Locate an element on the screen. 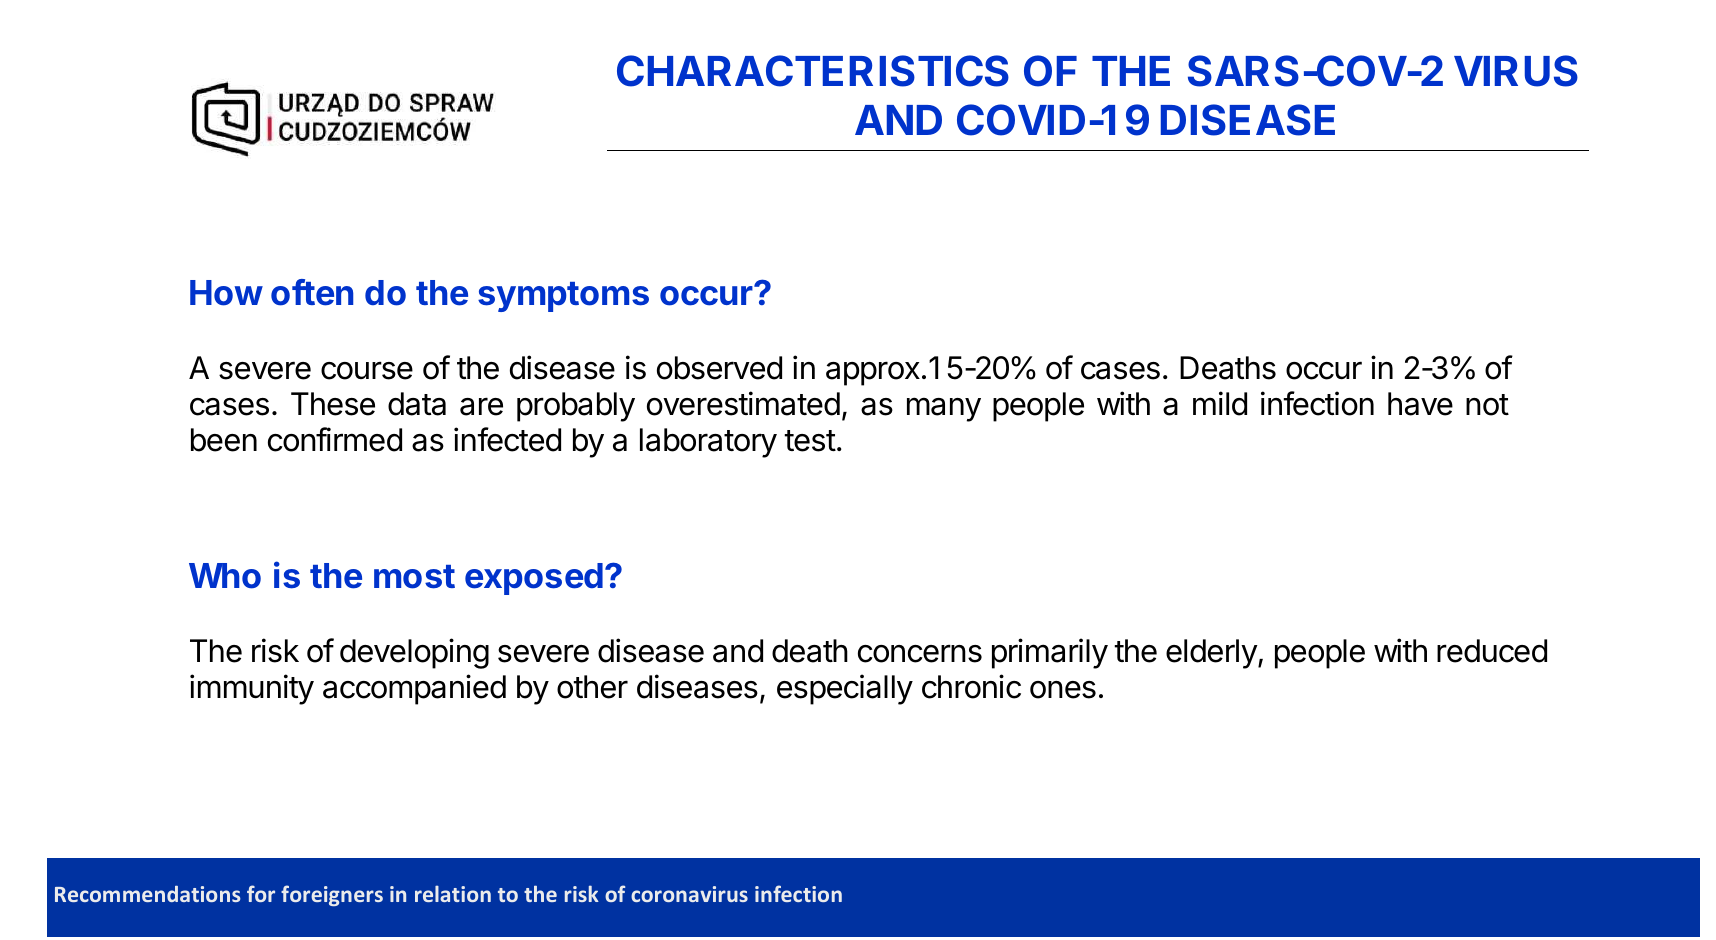 Image resolution: width=1716 pixels, height=940 pixels. CHARACTERISTICS is located at coordinates (813, 71).
